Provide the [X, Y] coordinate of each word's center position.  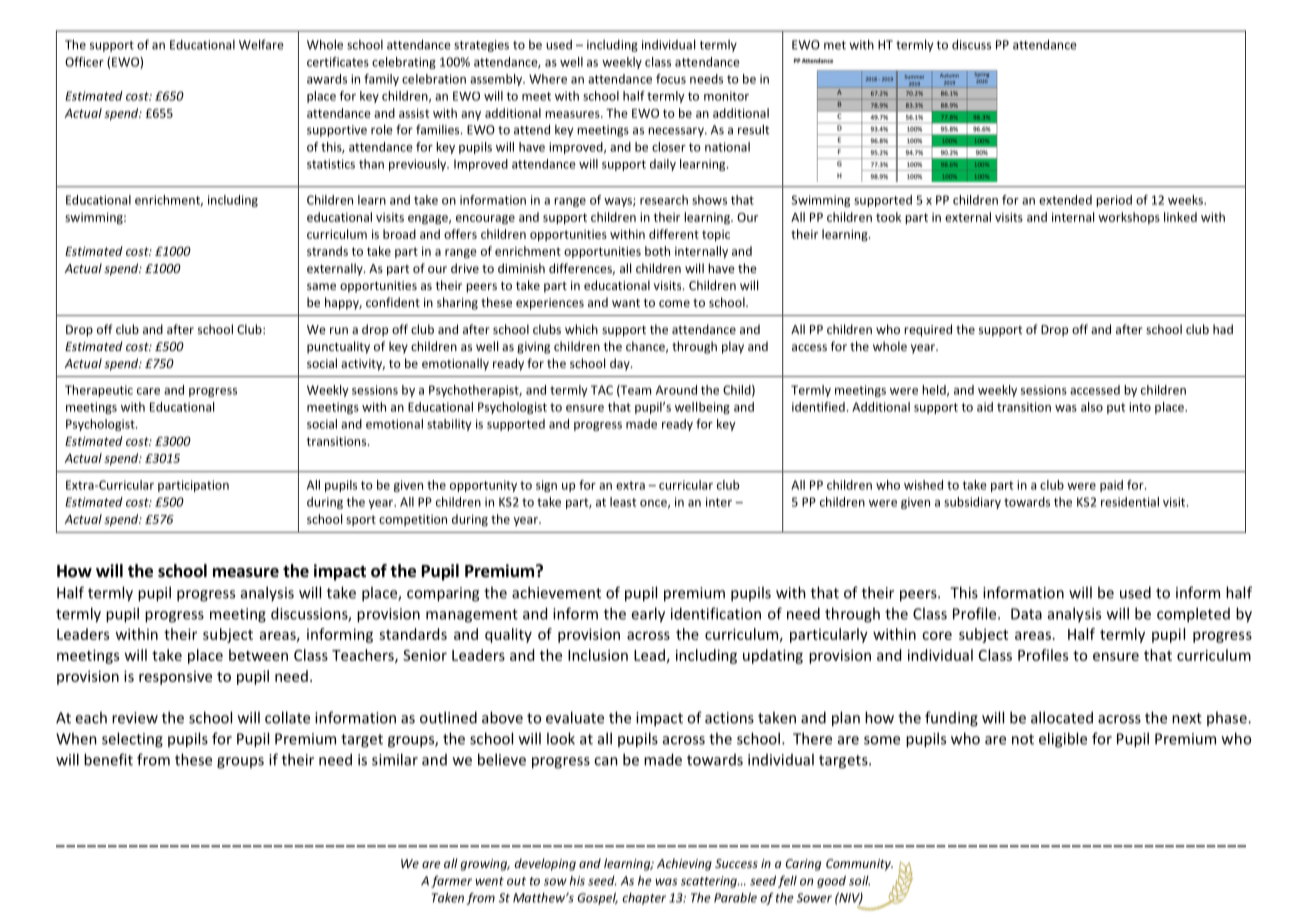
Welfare [261, 44]
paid [1111, 486]
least [623, 502]
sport [361, 520]
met [835, 45]
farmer [451, 881]
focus [671, 79]
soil [859, 881]
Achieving [684, 864]
